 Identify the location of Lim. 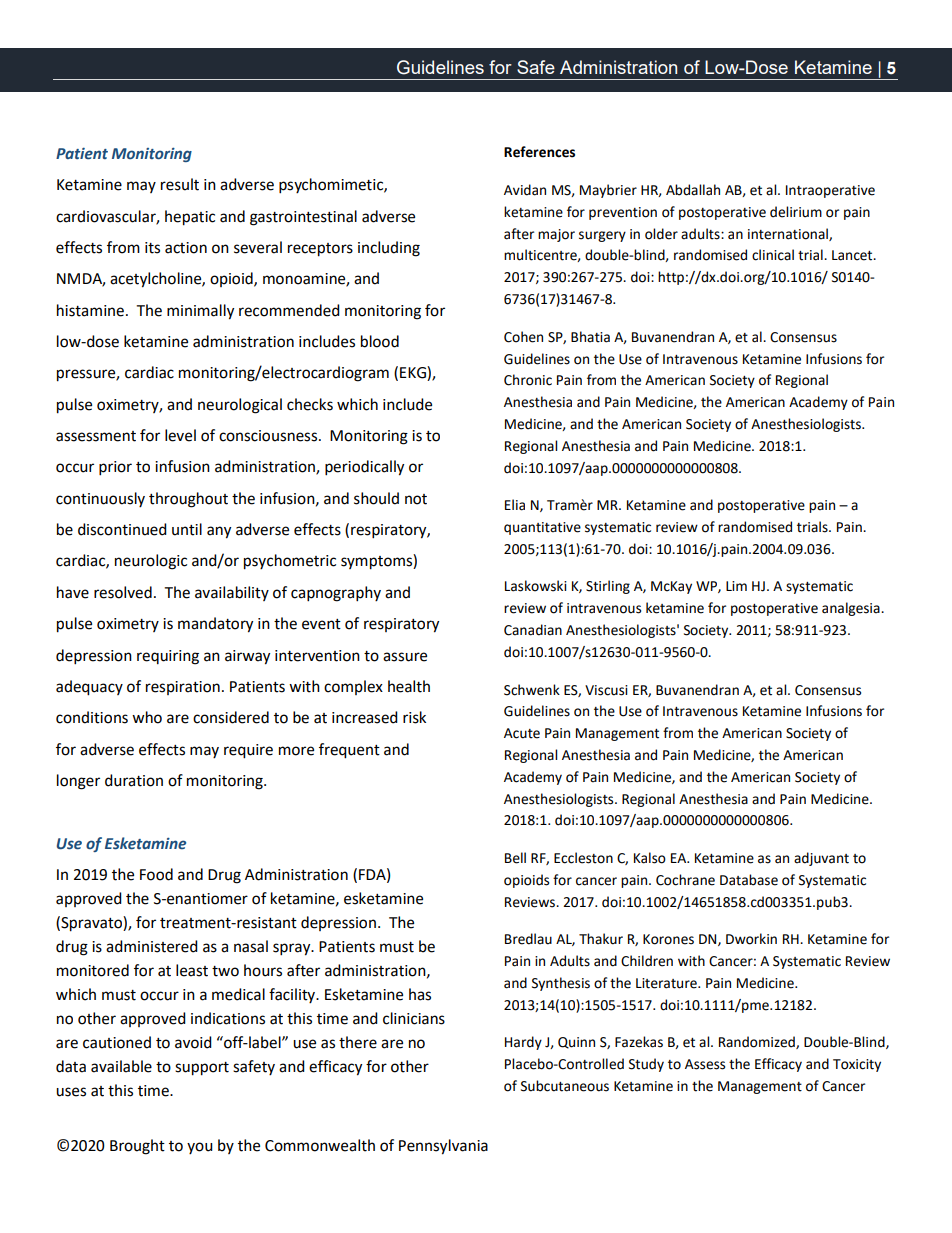
(736, 586).
